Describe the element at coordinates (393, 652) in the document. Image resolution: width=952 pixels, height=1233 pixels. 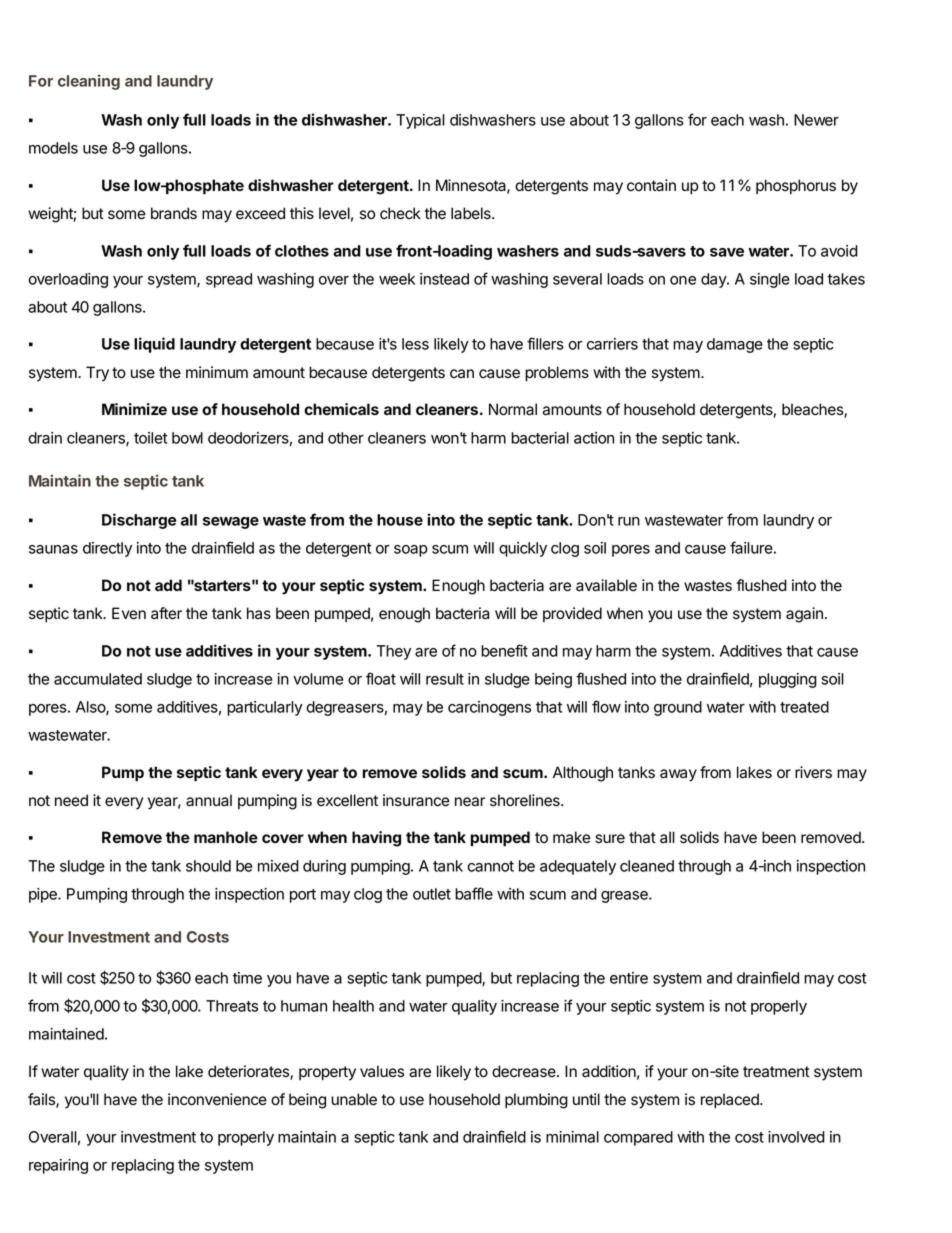
I see `They` at that location.
